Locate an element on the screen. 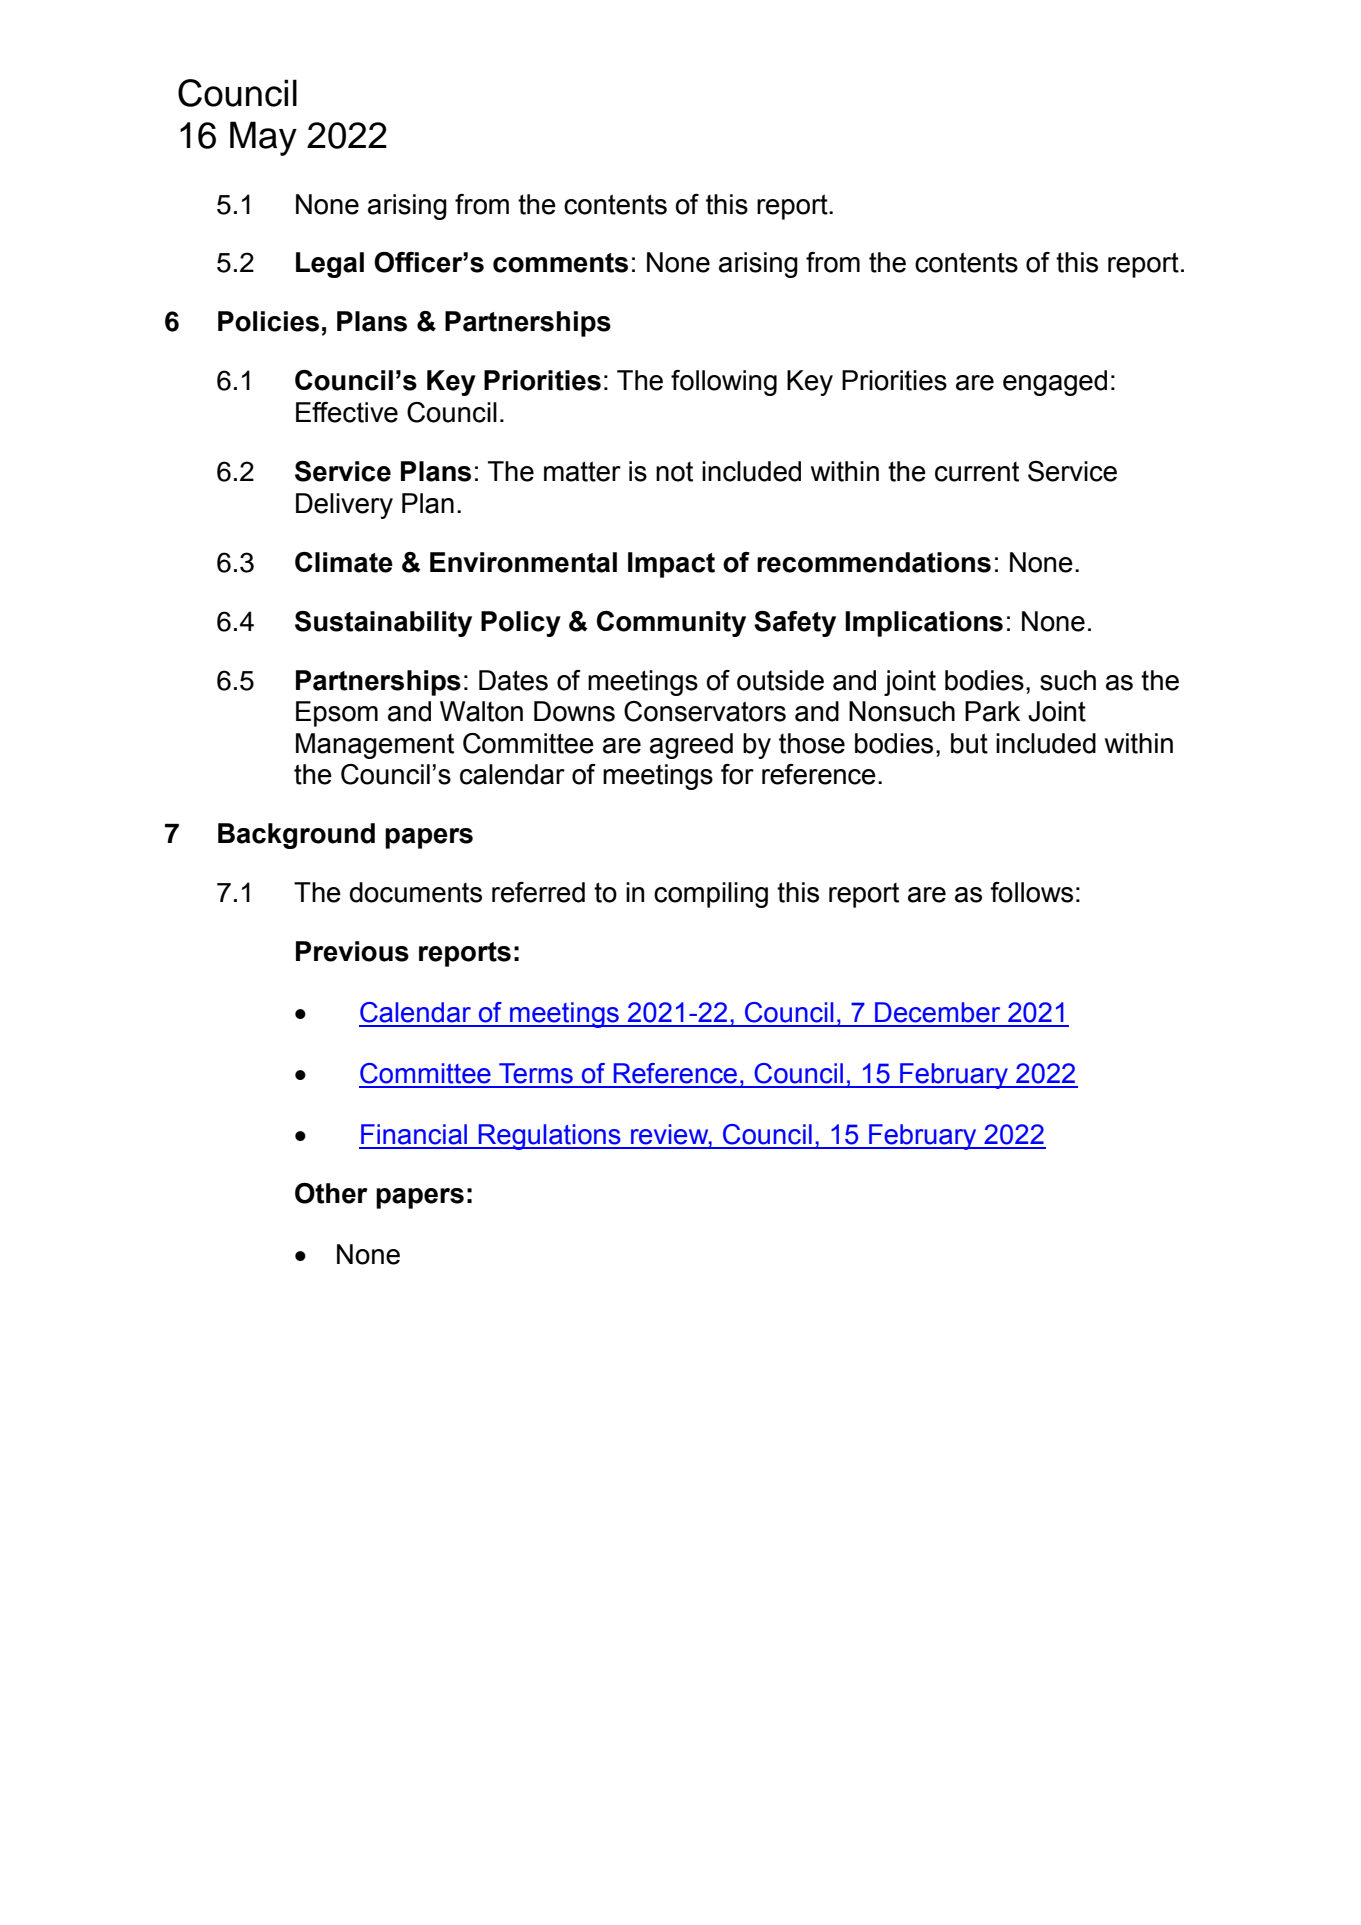  Other is located at coordinates (331, 1193).
